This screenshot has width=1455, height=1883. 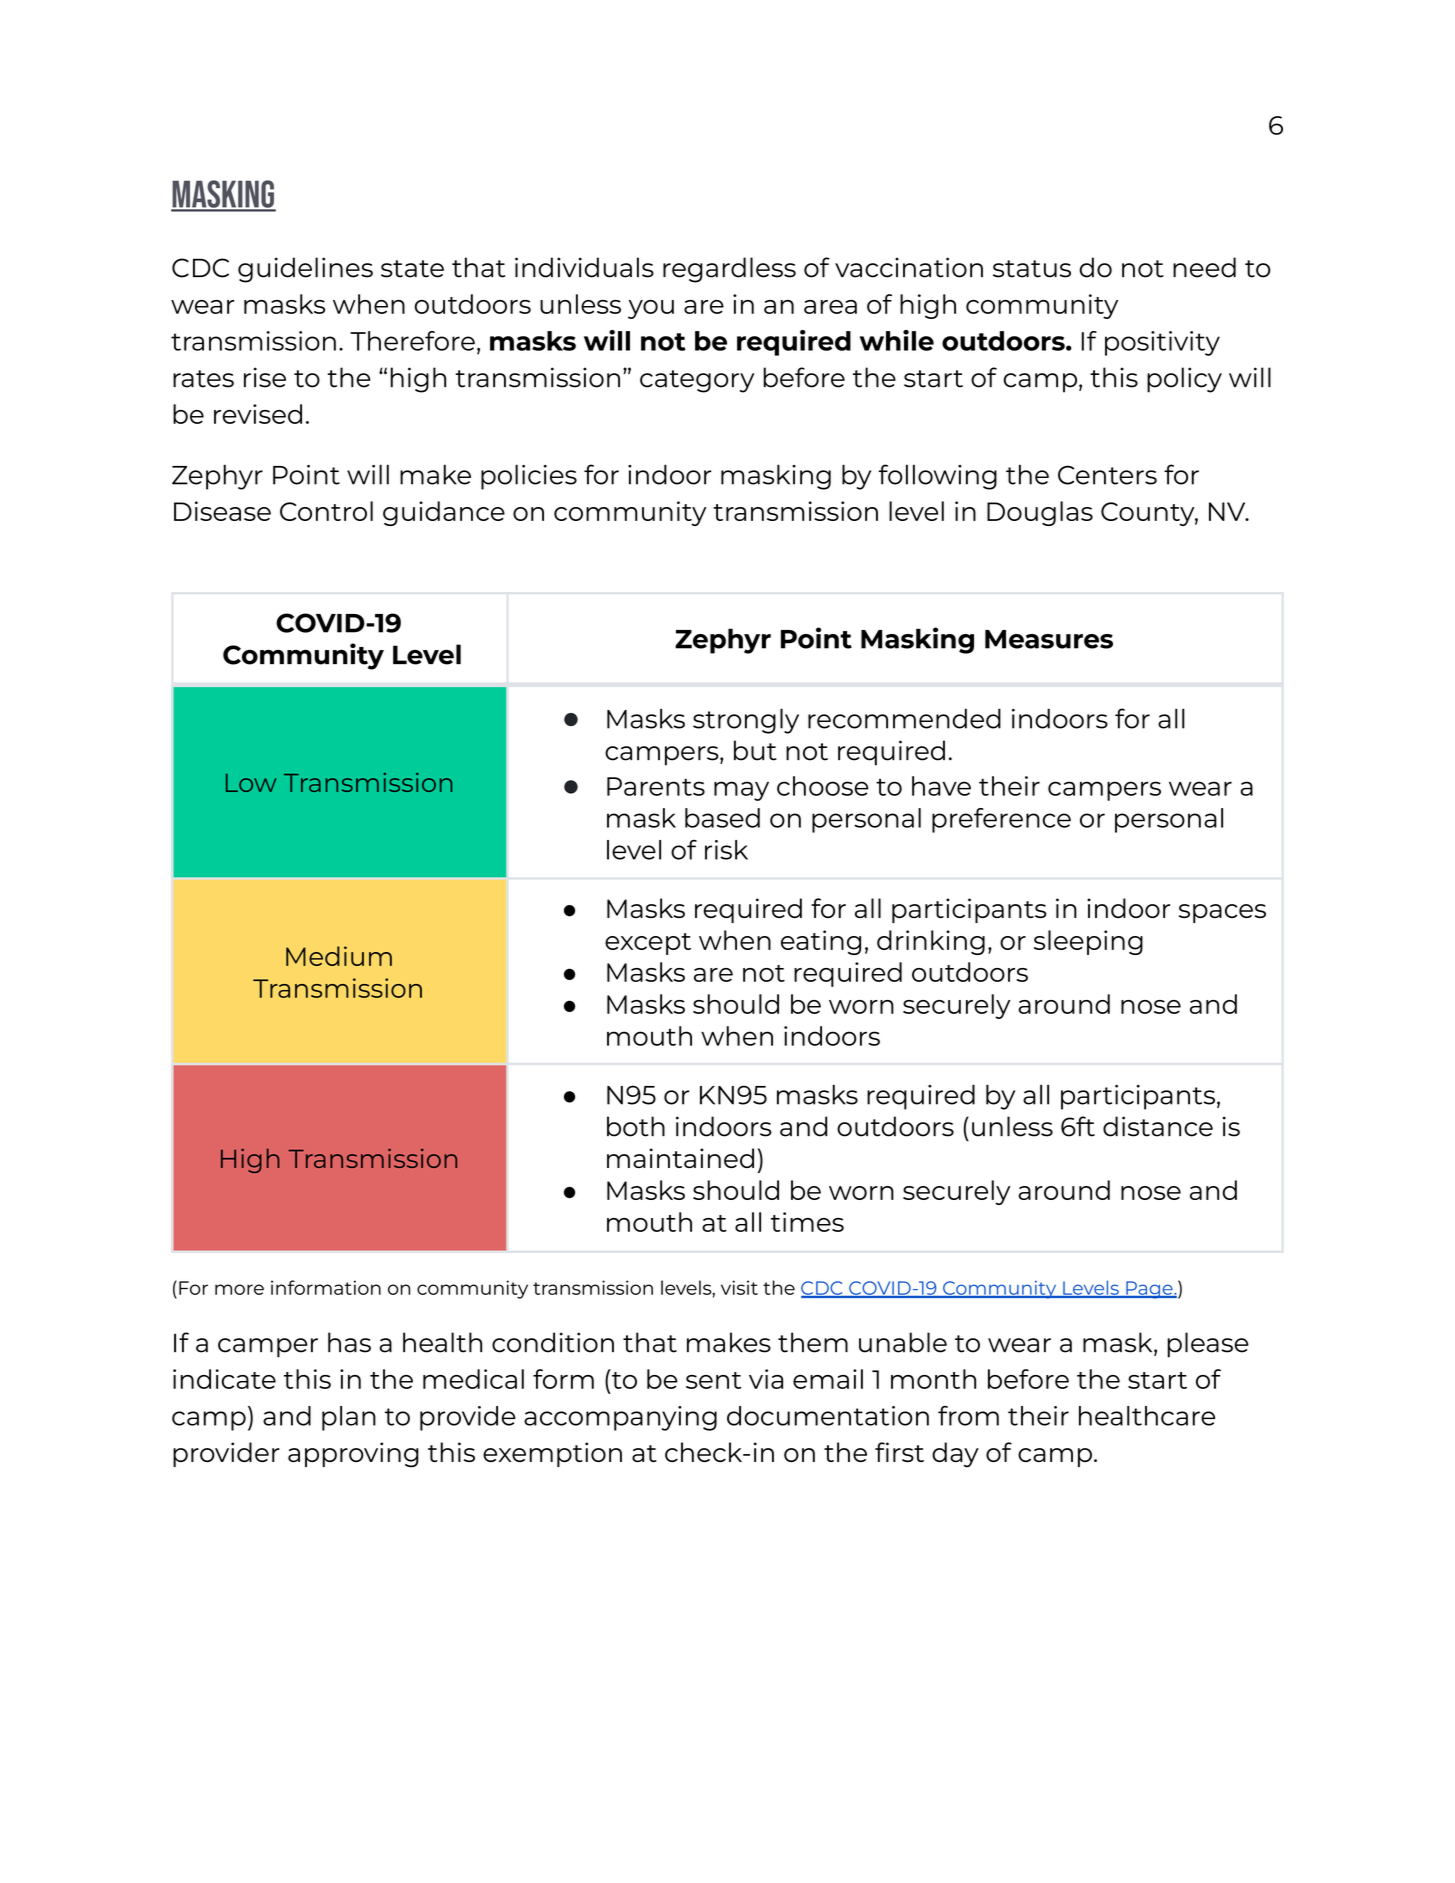 I want to click on Control, so click(x=326, y=511).
